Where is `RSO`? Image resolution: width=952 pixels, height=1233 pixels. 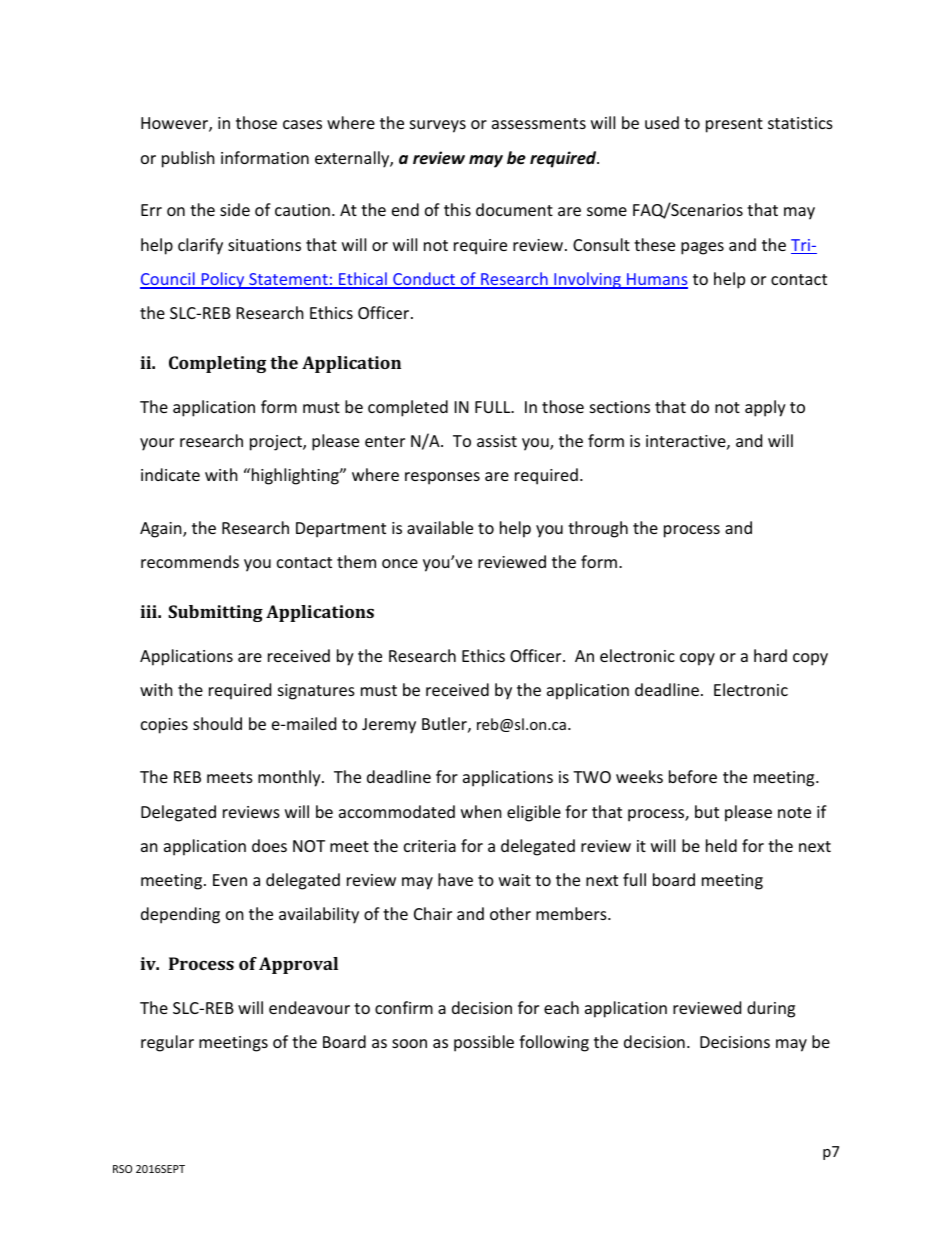 RSO is located at coordinates (122, 1169).
